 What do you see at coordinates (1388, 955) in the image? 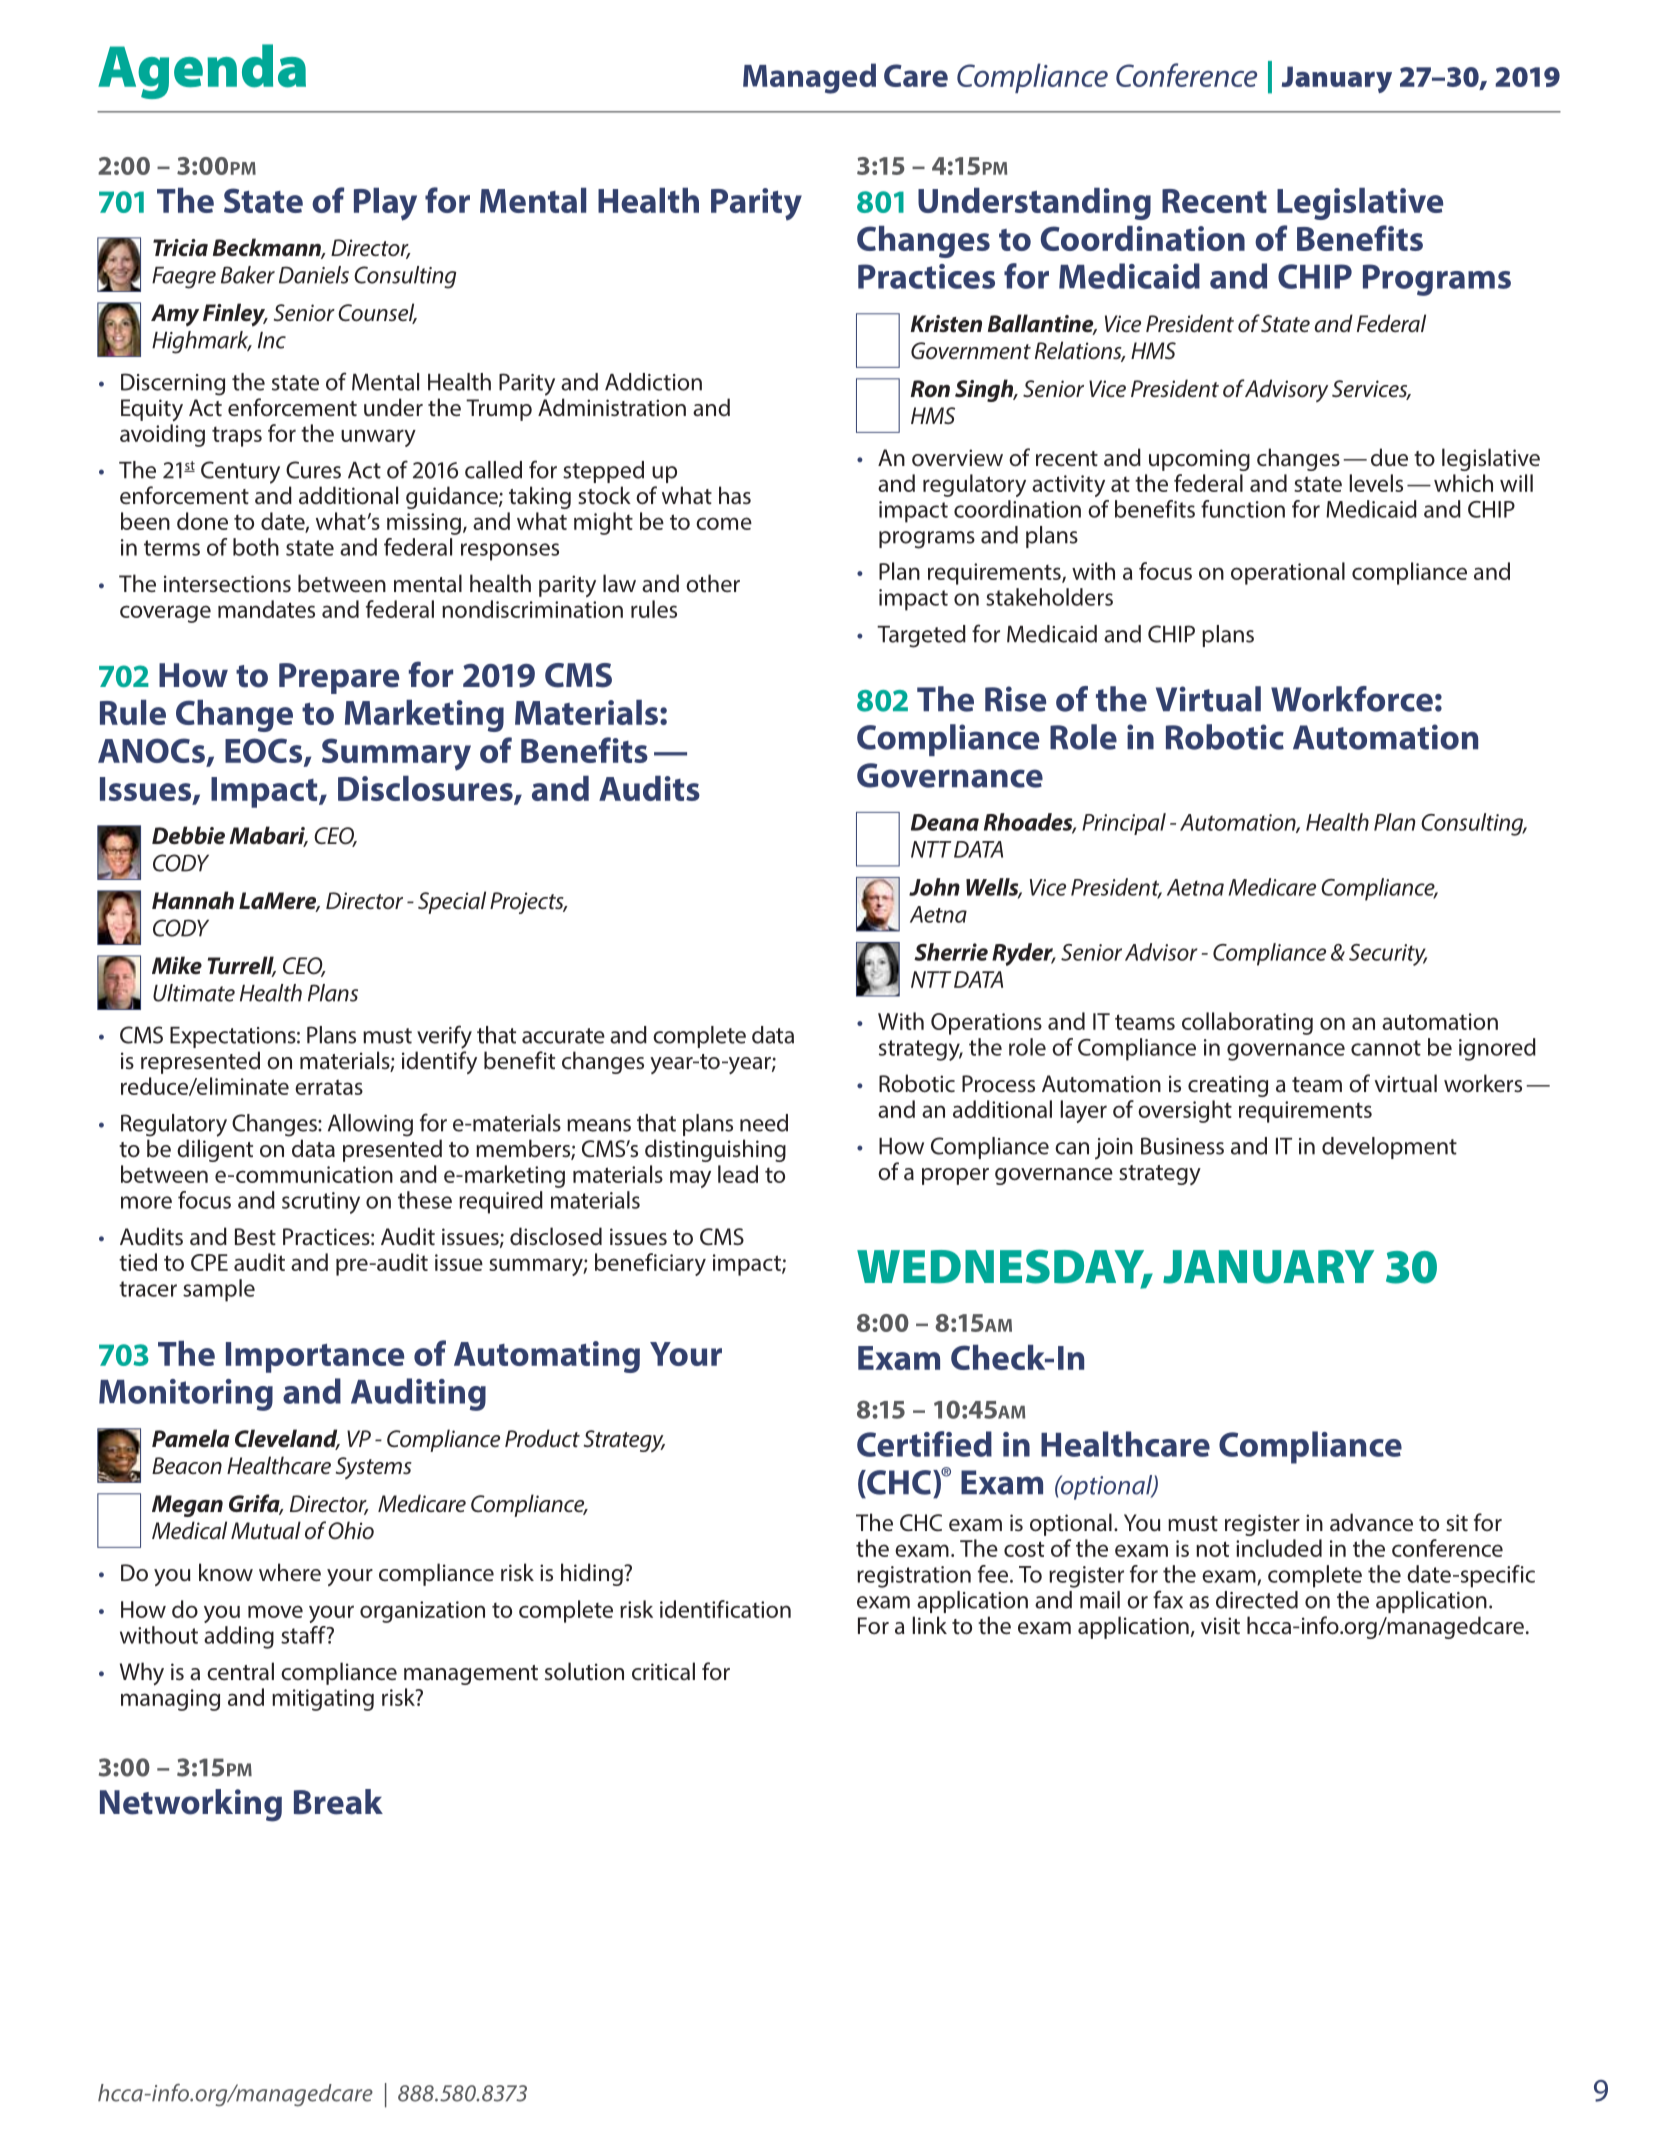
I see `Security` at bounding box center [1388, 955].
